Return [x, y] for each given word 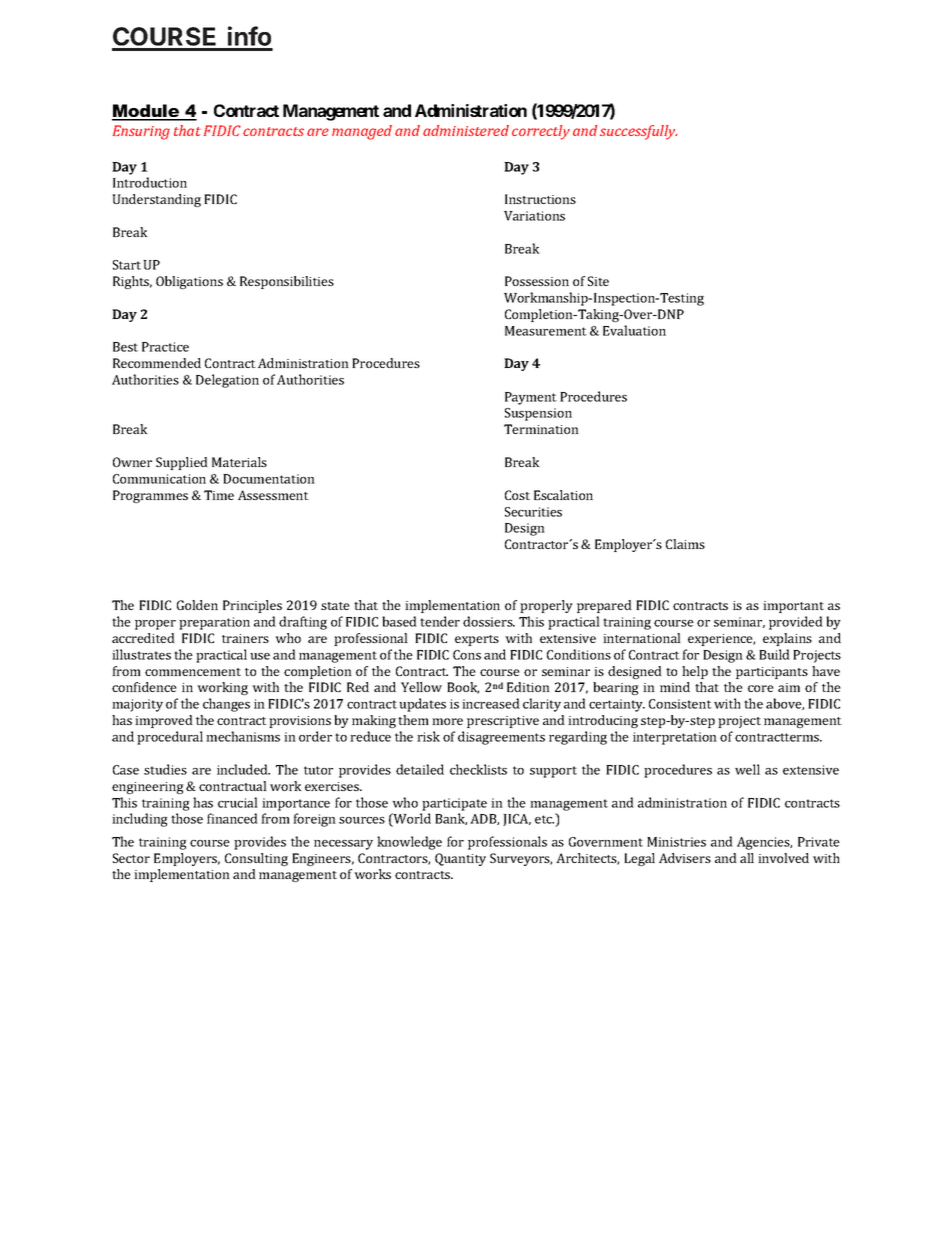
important [793, 607]
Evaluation [634, 330]
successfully [638, 132]
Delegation [227, 381]
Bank [451, 819]
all [747, 858]
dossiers [489, 621]
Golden [197, 605]
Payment [531, 398]
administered [466, 130]
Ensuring [141, 132]
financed [232, 818]
